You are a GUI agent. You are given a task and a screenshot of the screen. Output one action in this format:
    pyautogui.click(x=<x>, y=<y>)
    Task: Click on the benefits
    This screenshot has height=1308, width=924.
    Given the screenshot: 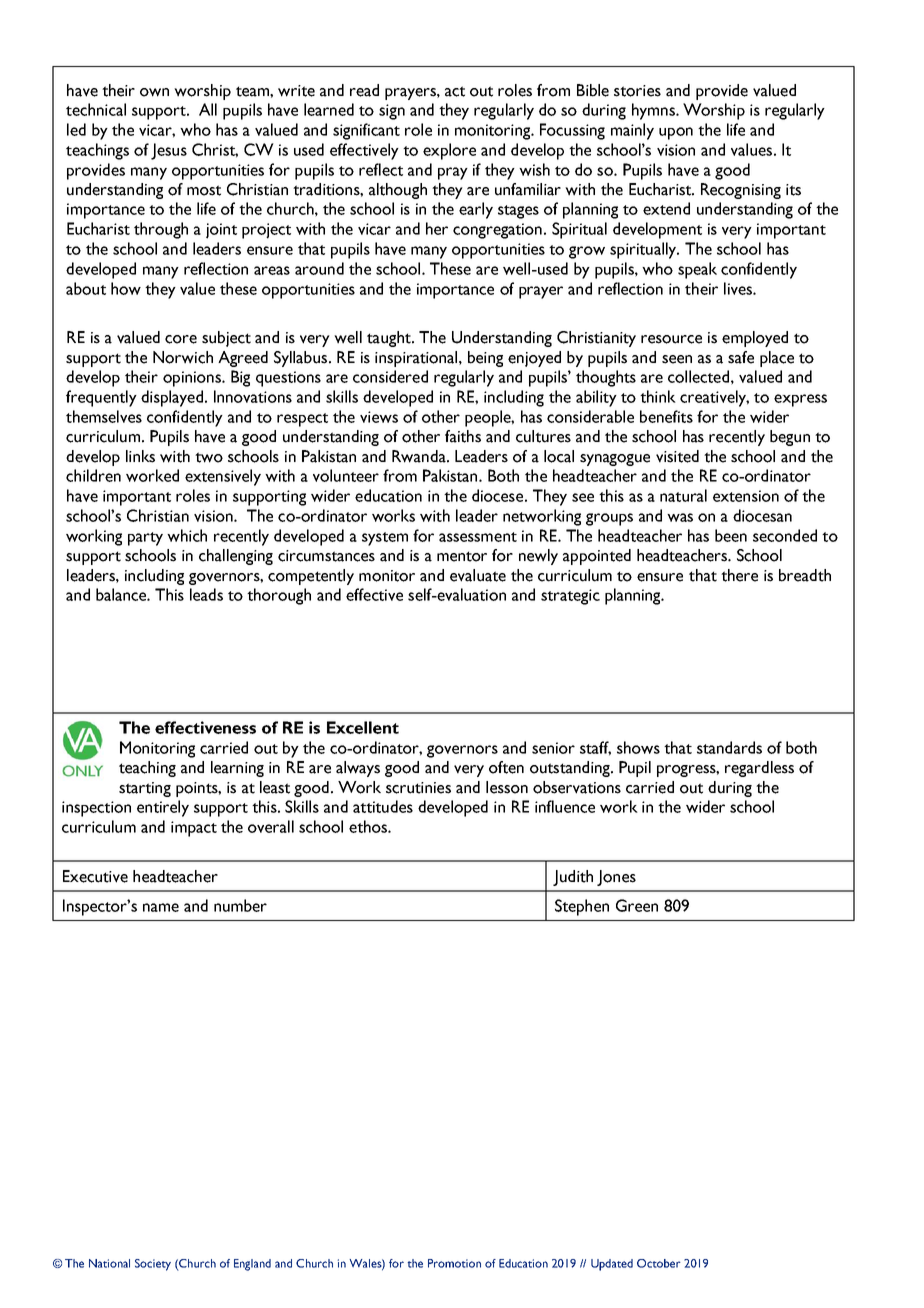 What is the action you would take?
    pyautogui.click(x=666, y=416)
